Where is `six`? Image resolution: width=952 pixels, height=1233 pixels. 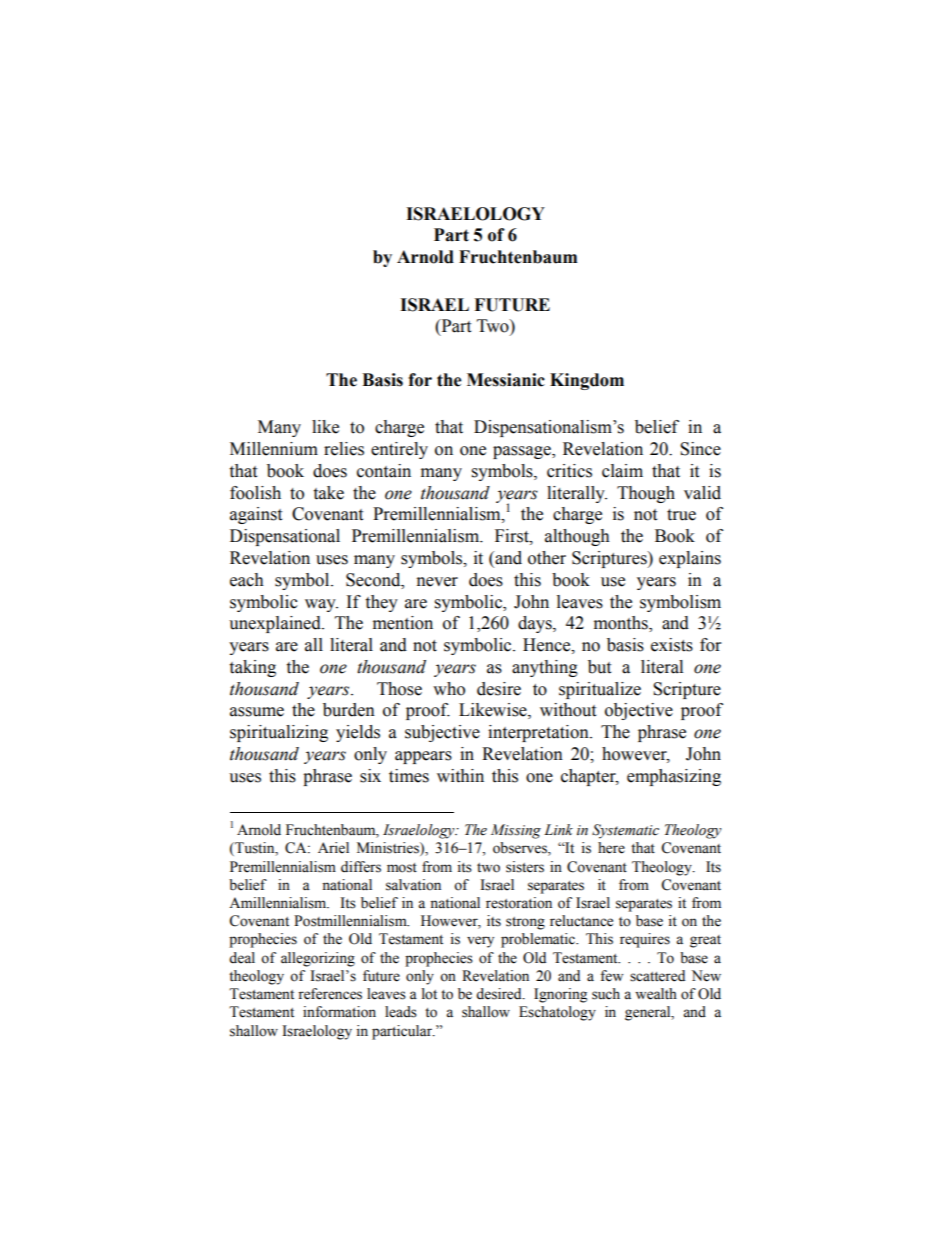
six is located at coordinates (370, 776).
